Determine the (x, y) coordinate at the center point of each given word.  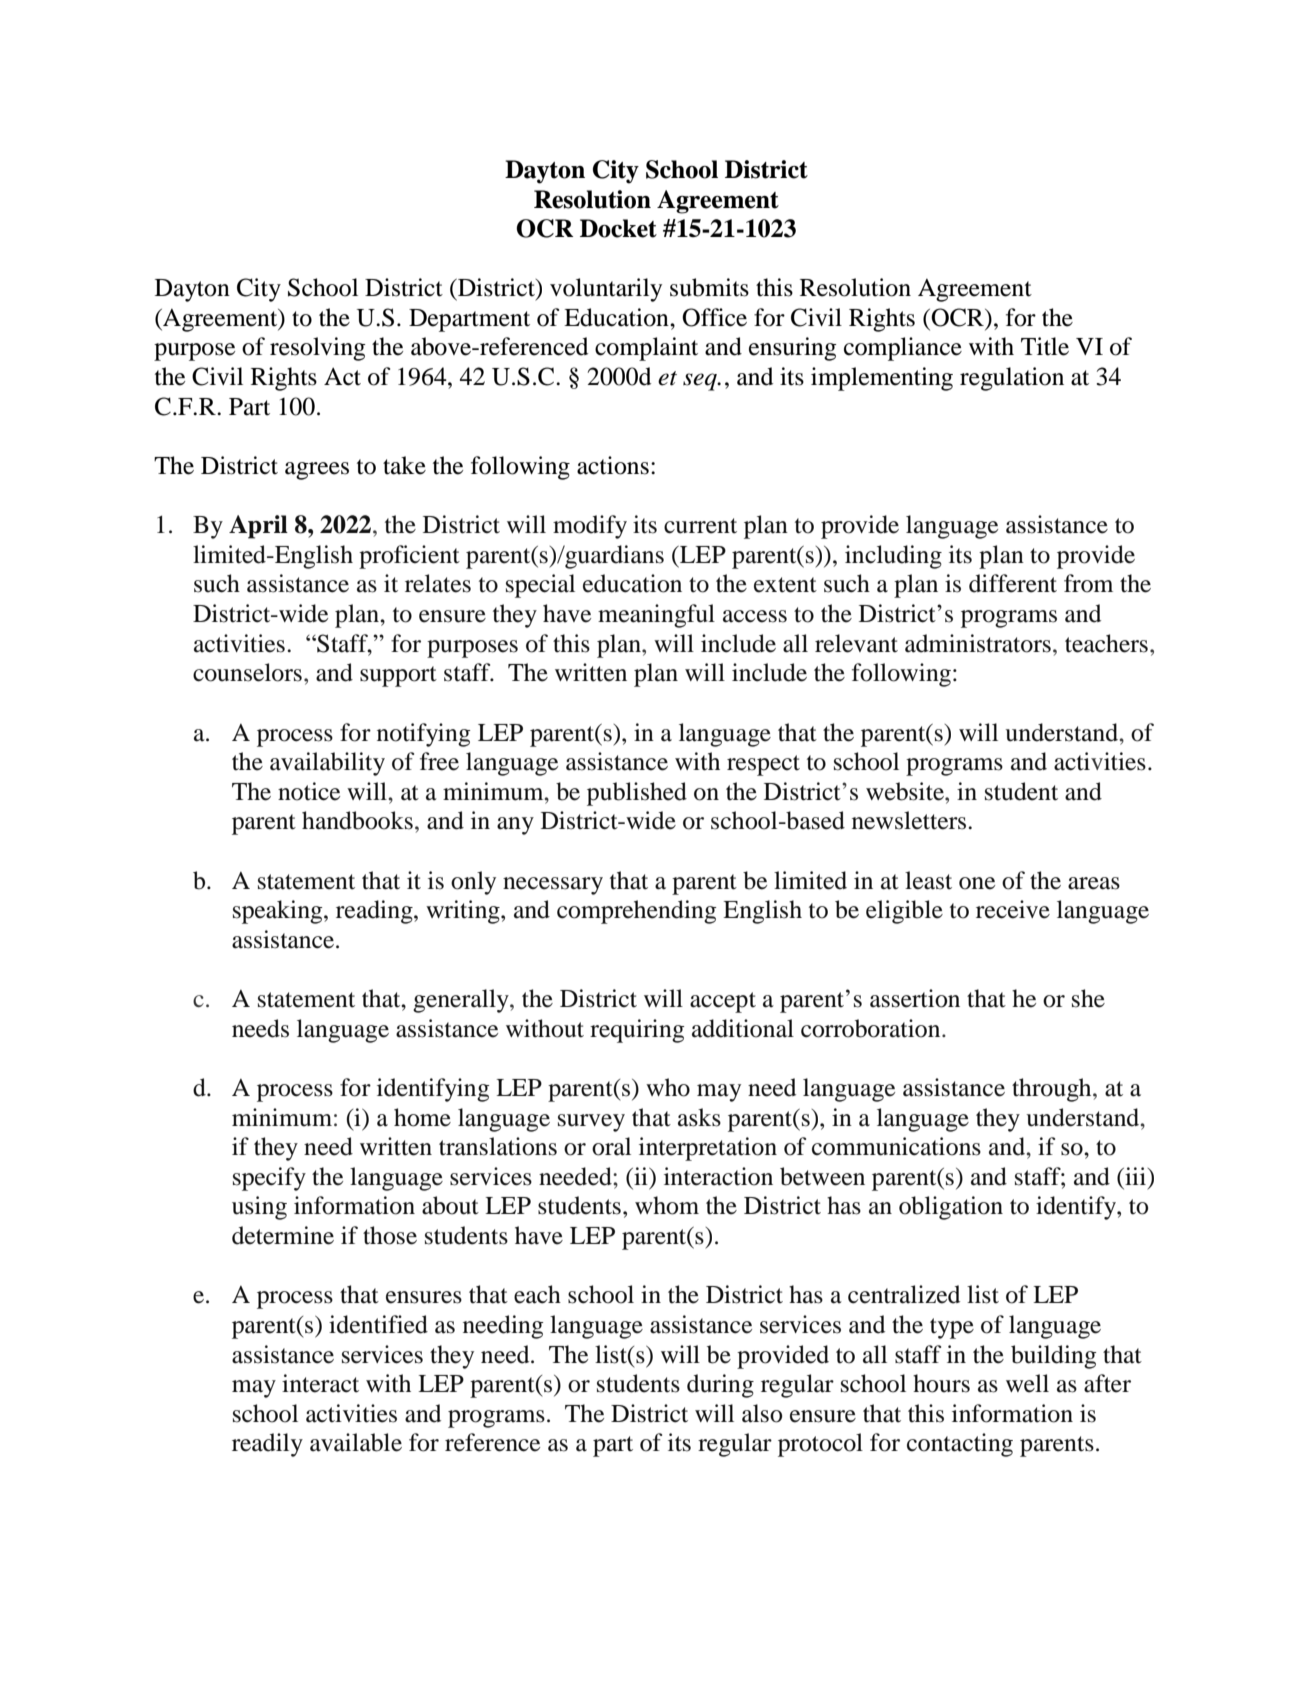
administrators (978, 643)
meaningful (656, 616)
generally (462, 1001)
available (356, 1442)
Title (1045, 346)
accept (723, 1002)
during (720, 1386)
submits (709, 287)
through (1053, 1090)
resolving (318, 349)
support (398, 676)
